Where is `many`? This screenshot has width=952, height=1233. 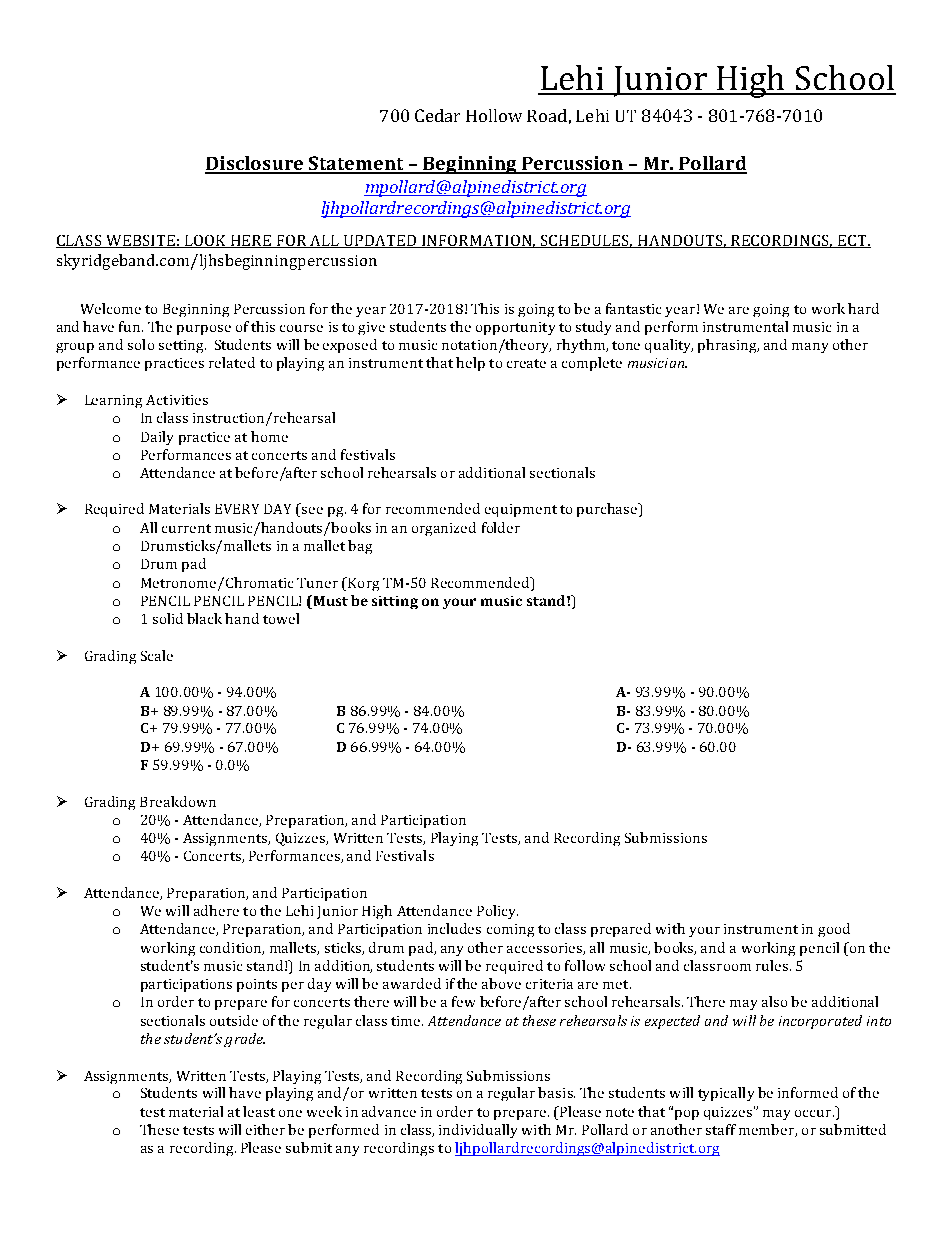 many is located at coordinates (810, 348).
